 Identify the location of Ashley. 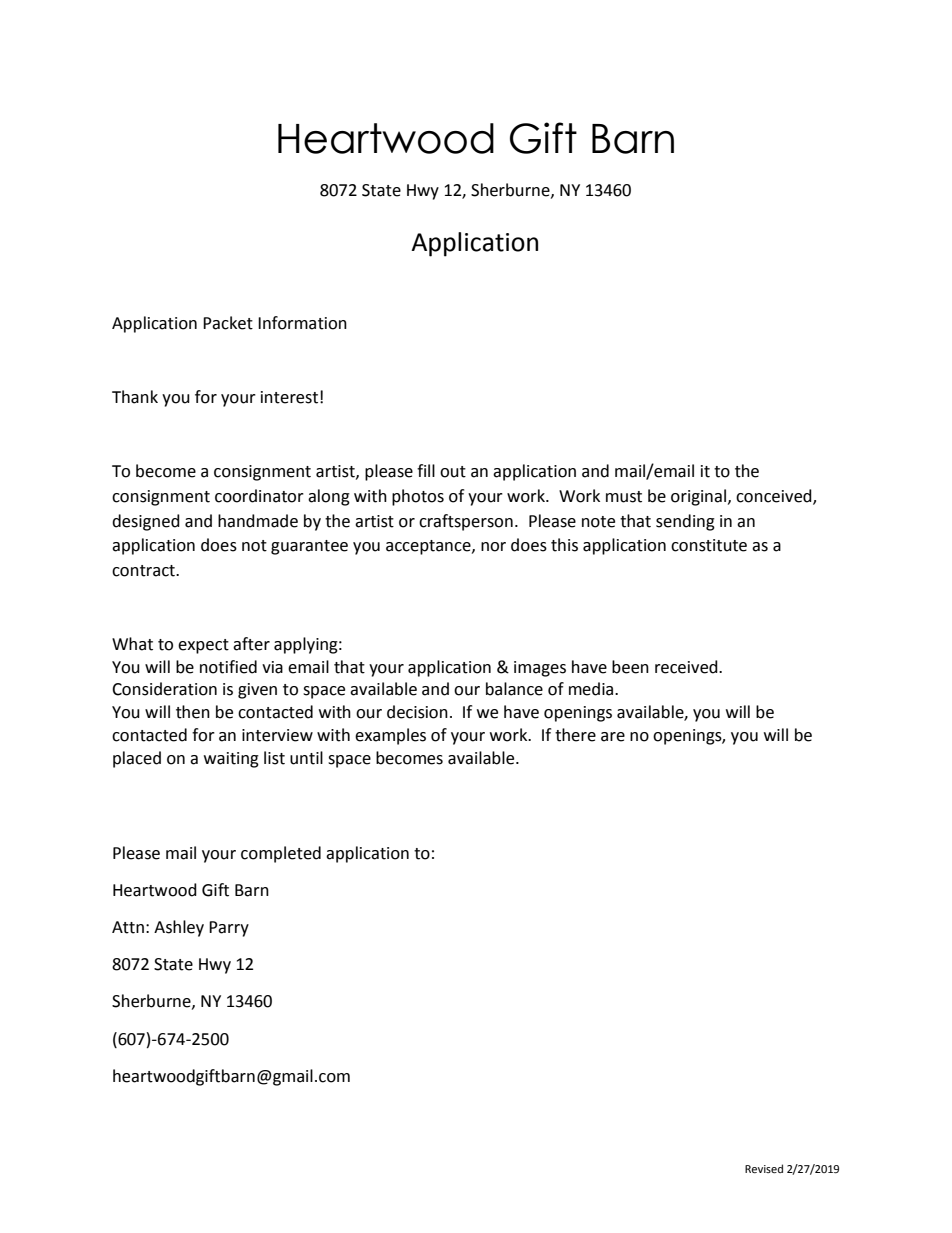
(179, 928).
